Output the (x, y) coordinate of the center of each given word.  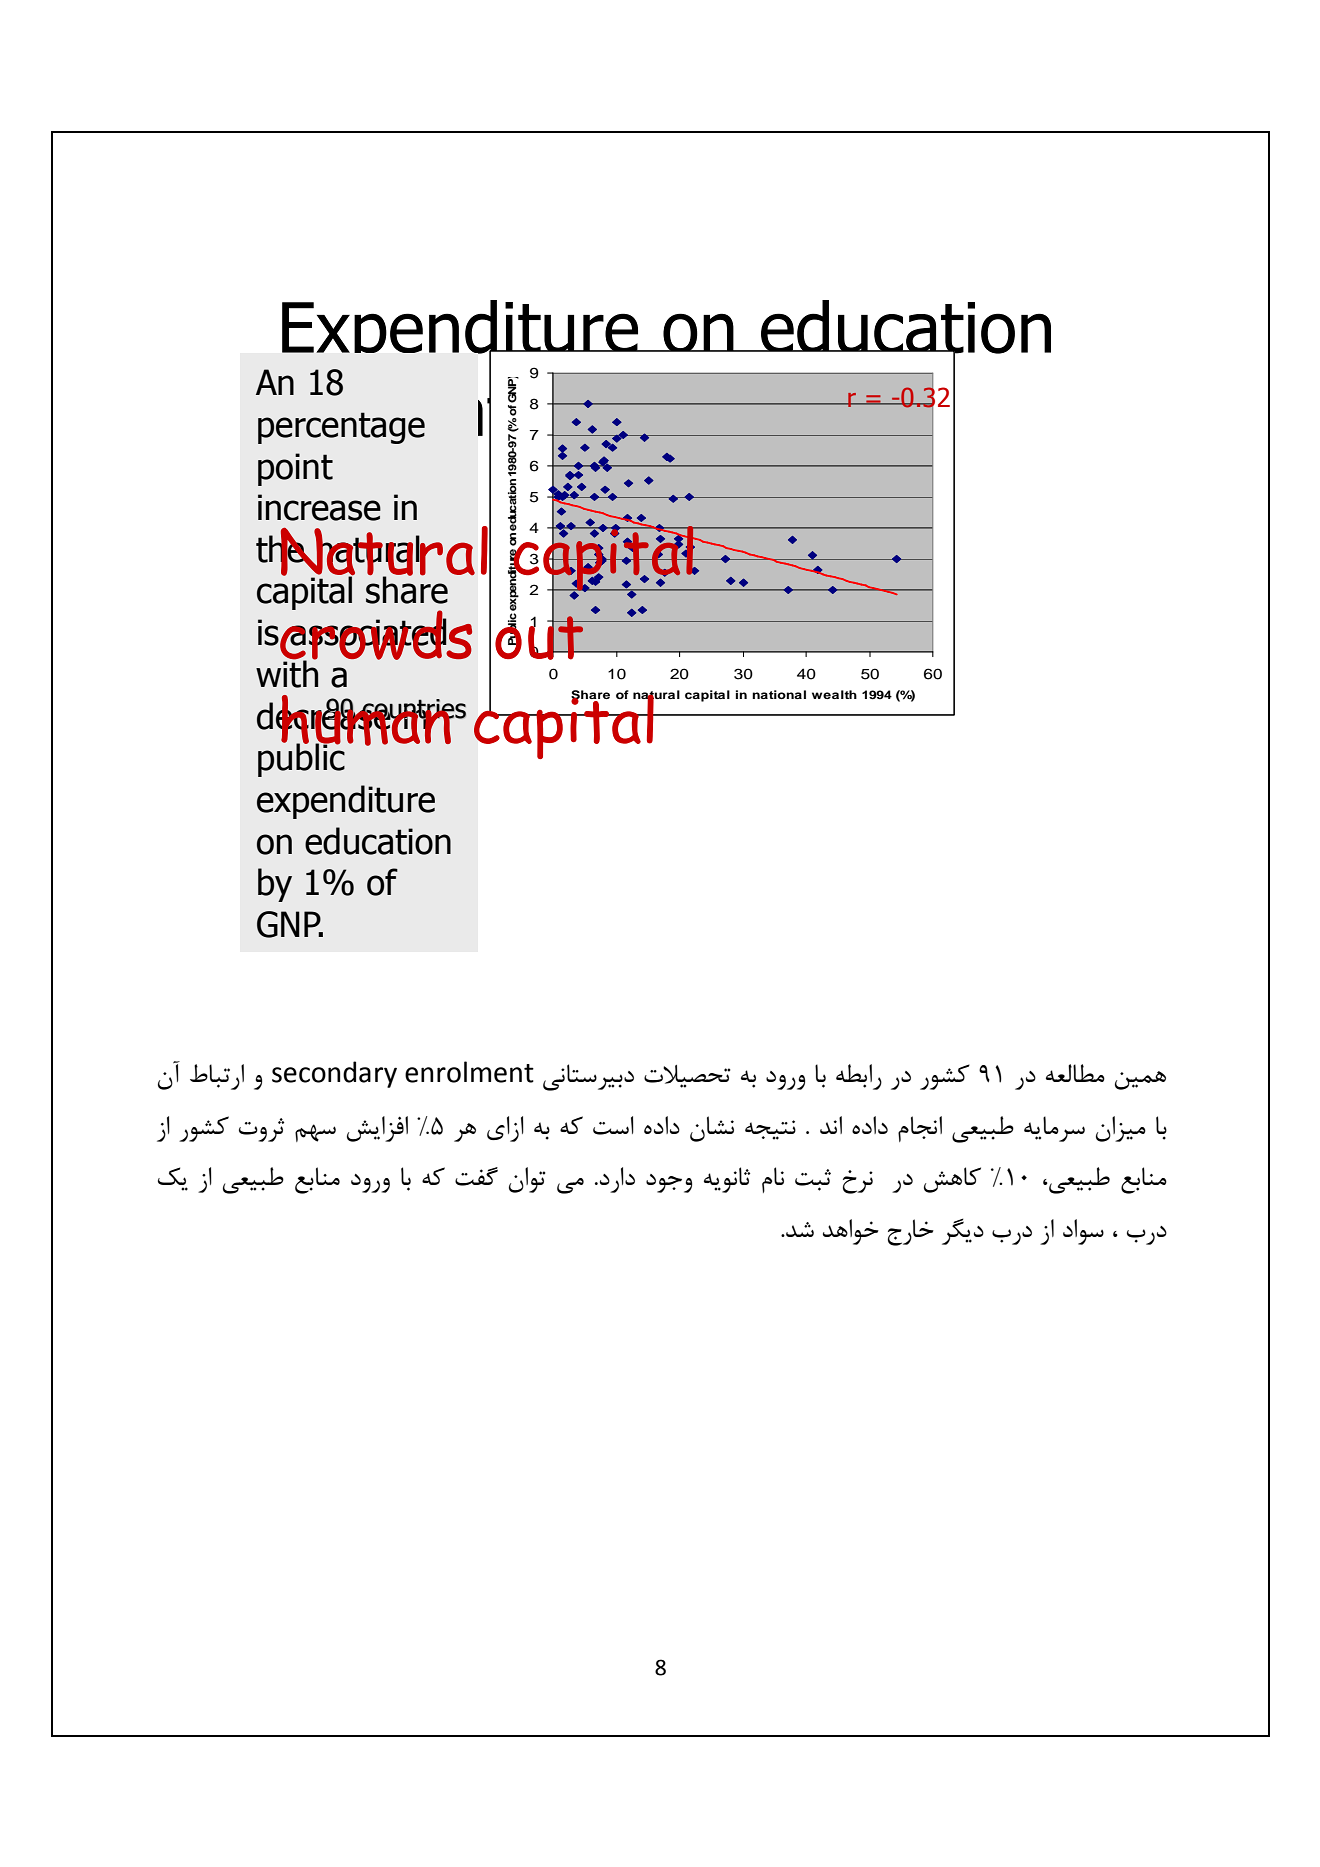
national (779, 694)
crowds (375, 635)
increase (319, 507)
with (287, 673)
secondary (334, 1074)
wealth (834, 694)
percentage (341, 428)
